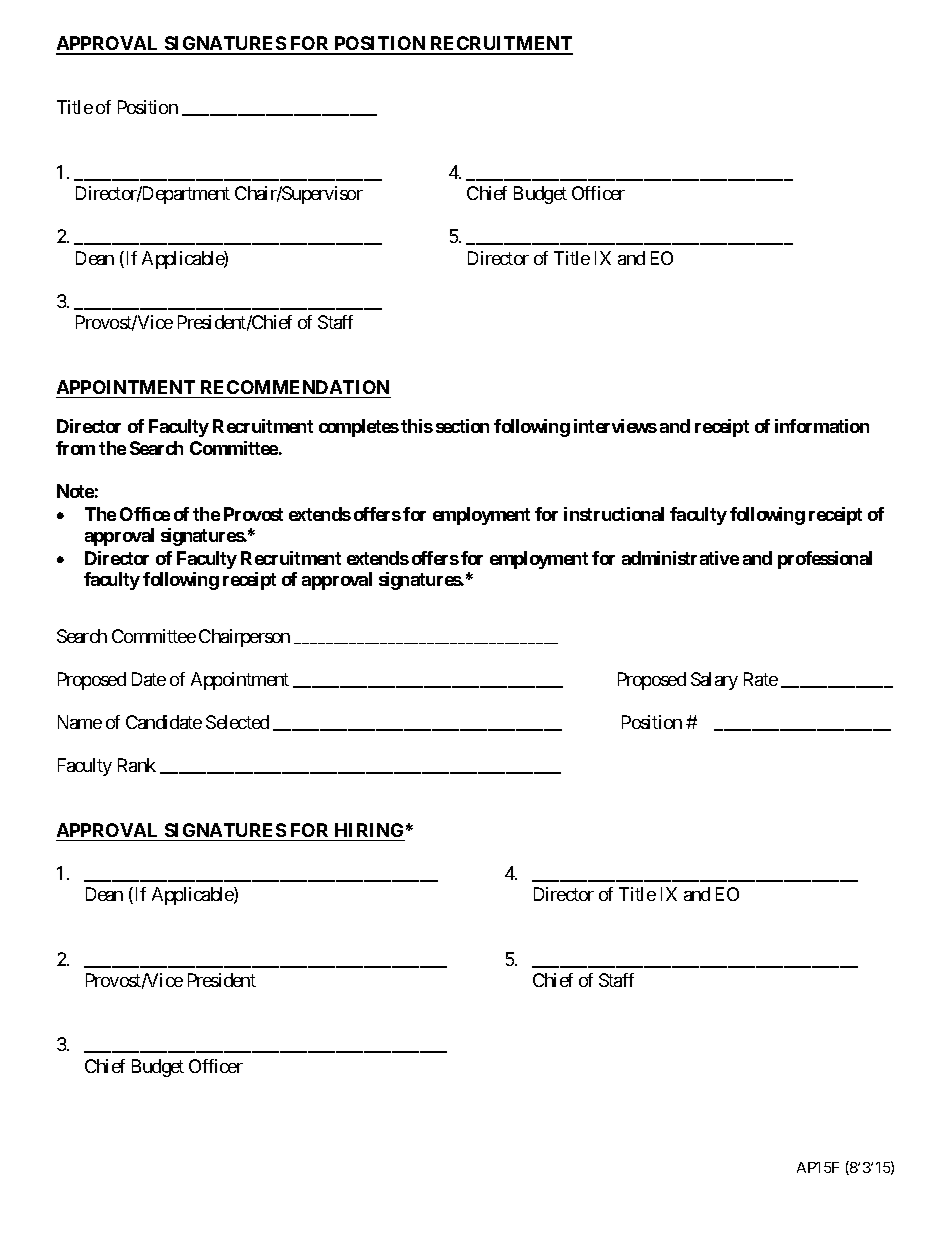 This screenshot has height=1233, width=952. What do you see at coordinates (614, 514) in the screenshot?
I see `instructional` at bounding box center [614, 514].
